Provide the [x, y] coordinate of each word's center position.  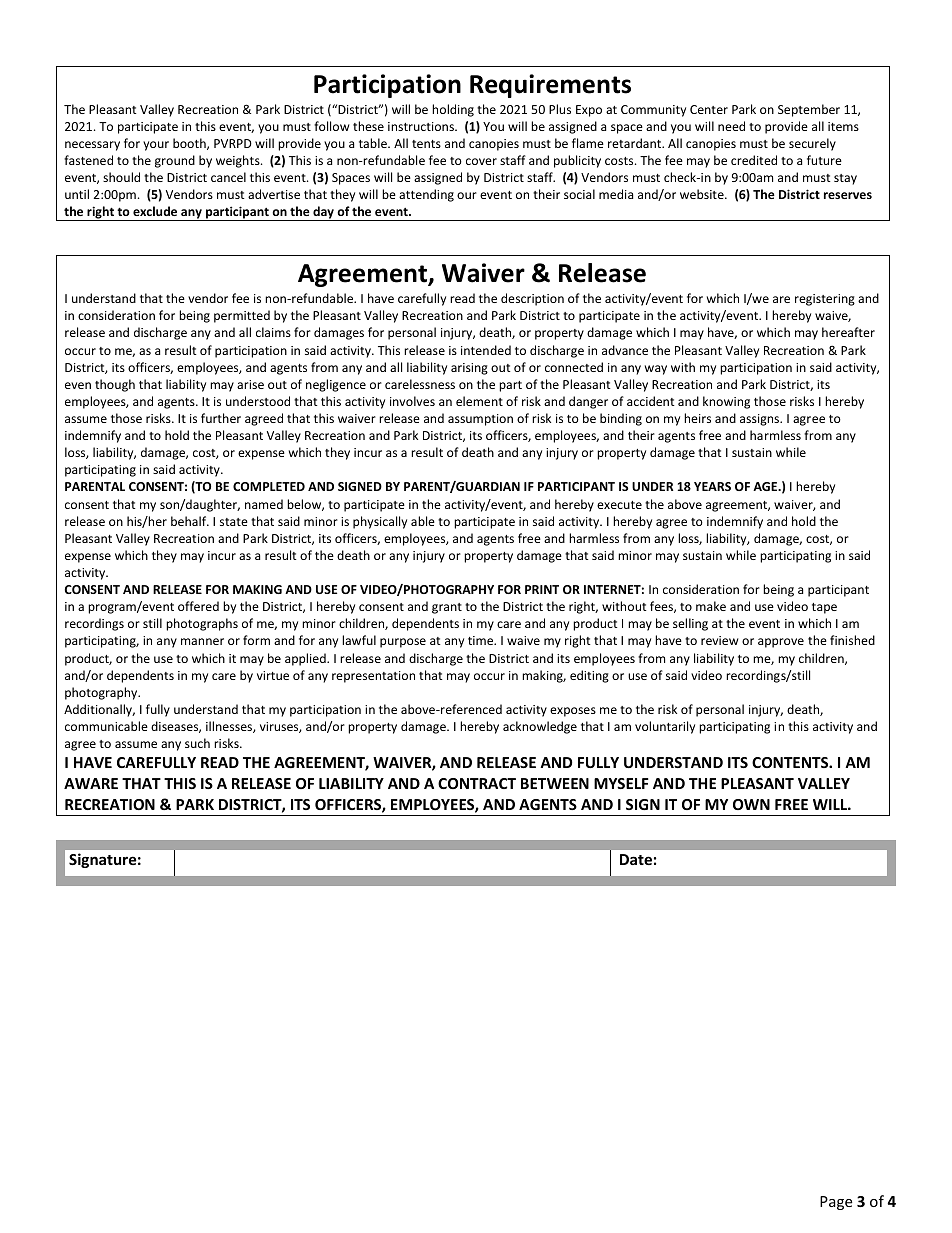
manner [202, 641]
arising [469, 369]
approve [781, 643]
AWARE [91, 783]
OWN [751, 804]
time [482, 640]
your [156, 146]
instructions [422, 126]
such [197, 743]
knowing [726, 402]
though [115, 385]
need [731, 126]
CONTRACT [477, 783]
